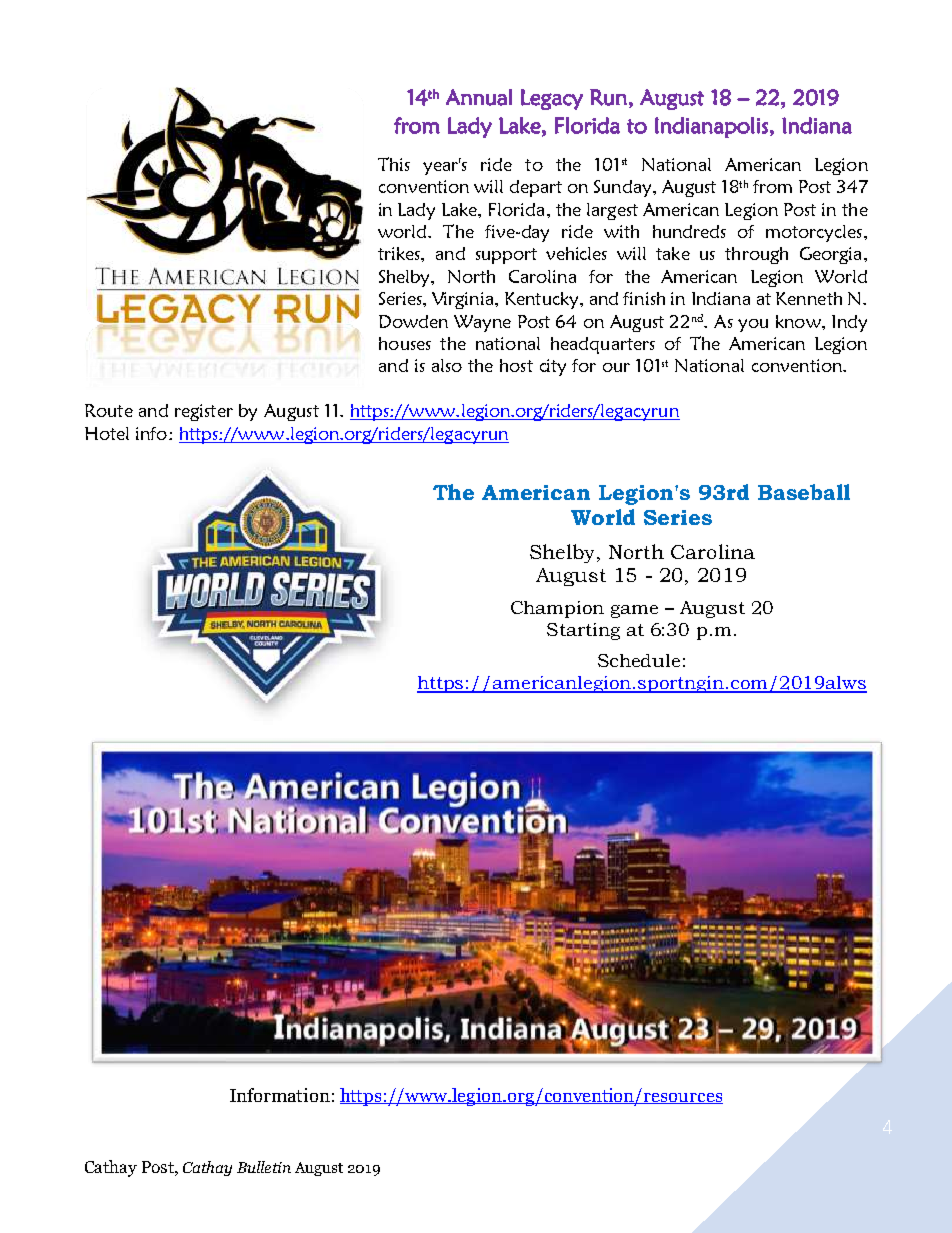 This screenshot has width=952, height=1233. Describe the element at coordinates (557, 609) in the screenshot. I see `Champion` at that location.
